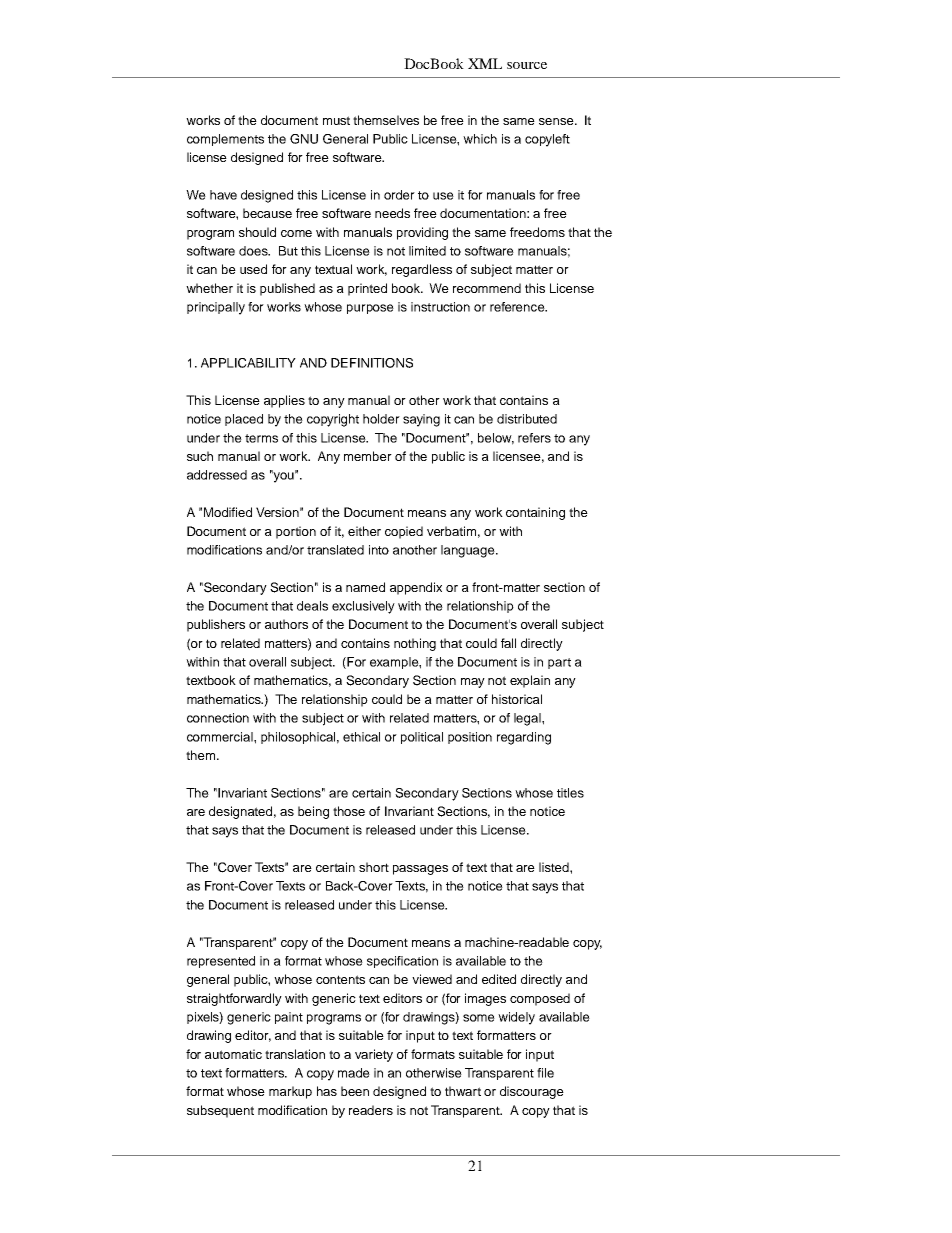 Image resolution: width=952 pixels, height=1233 pixels. What do you see at coordinates (216, 625) in the document?
I see `publishers` at bounding box center [216, 625].
